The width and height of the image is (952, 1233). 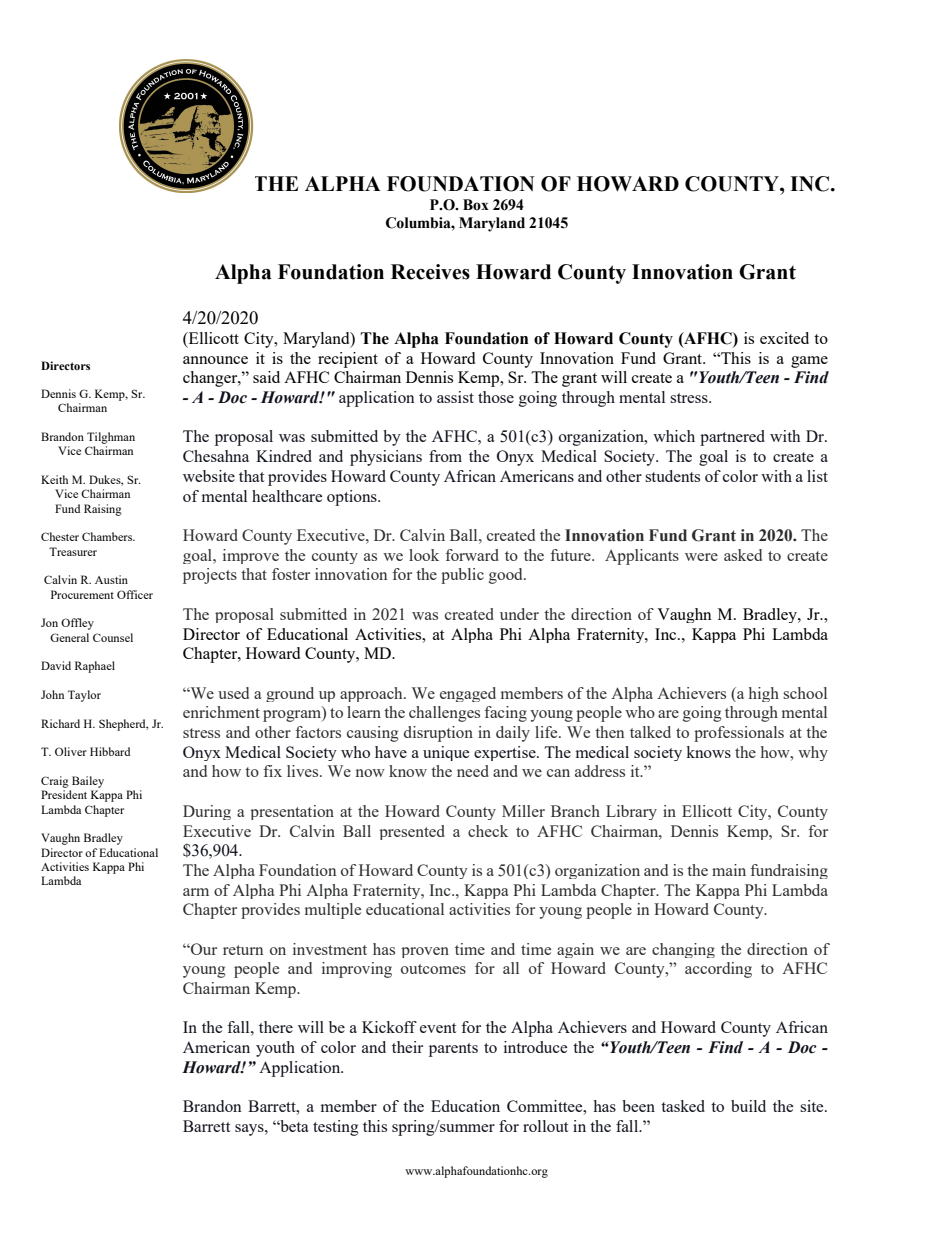 I want to click on unique, so click(x=446, y=753).
